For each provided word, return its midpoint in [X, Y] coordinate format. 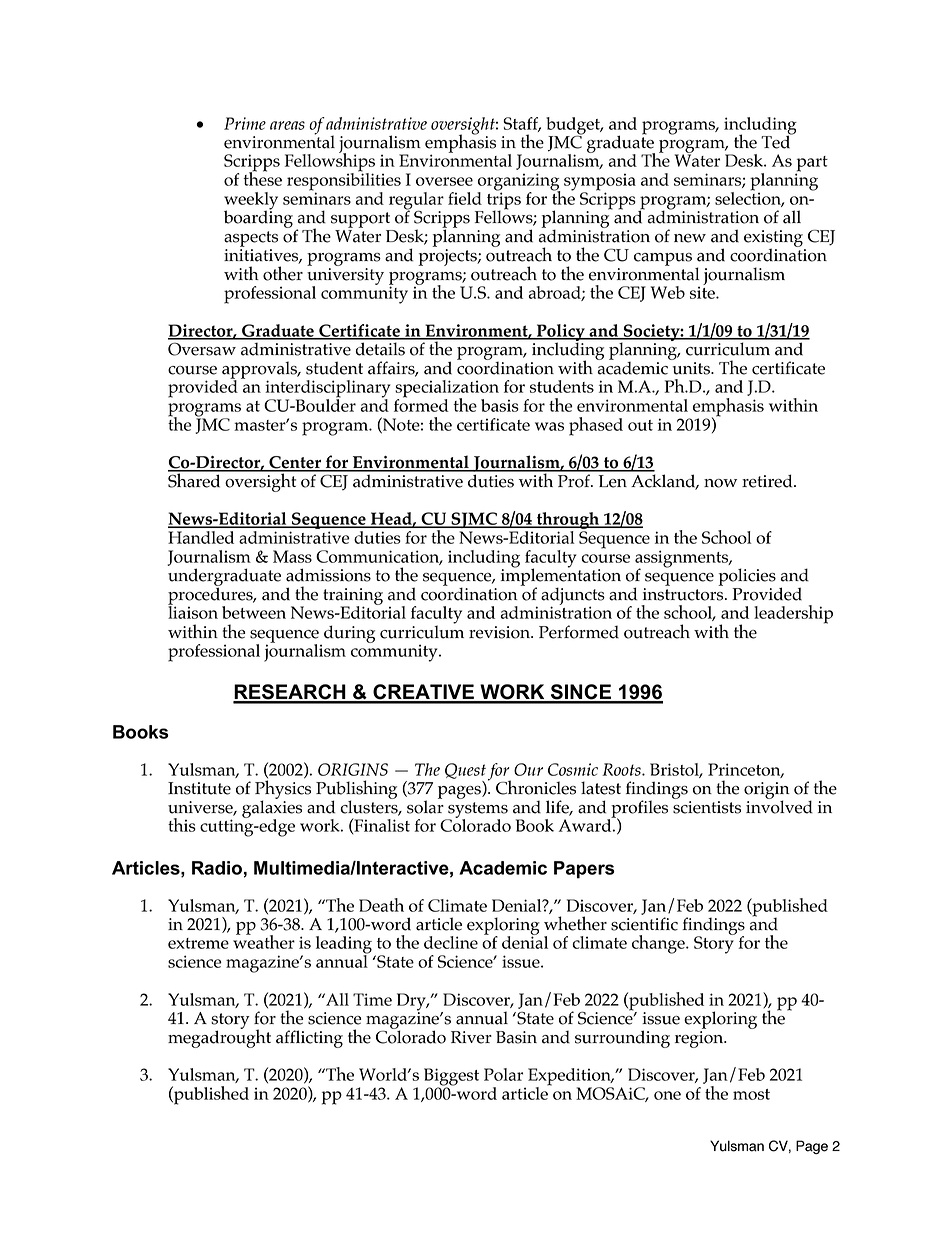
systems [477, 811]
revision [500, 632]
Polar [503, 1074]
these [263, 178]
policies [747, 577]
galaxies [272, 809]
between [254, 612]
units [692, 368]
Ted [777, 141]
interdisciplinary [327, 390]
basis [500, 405]
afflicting [309, 1039]
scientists [707, 807]
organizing [518, 183]
